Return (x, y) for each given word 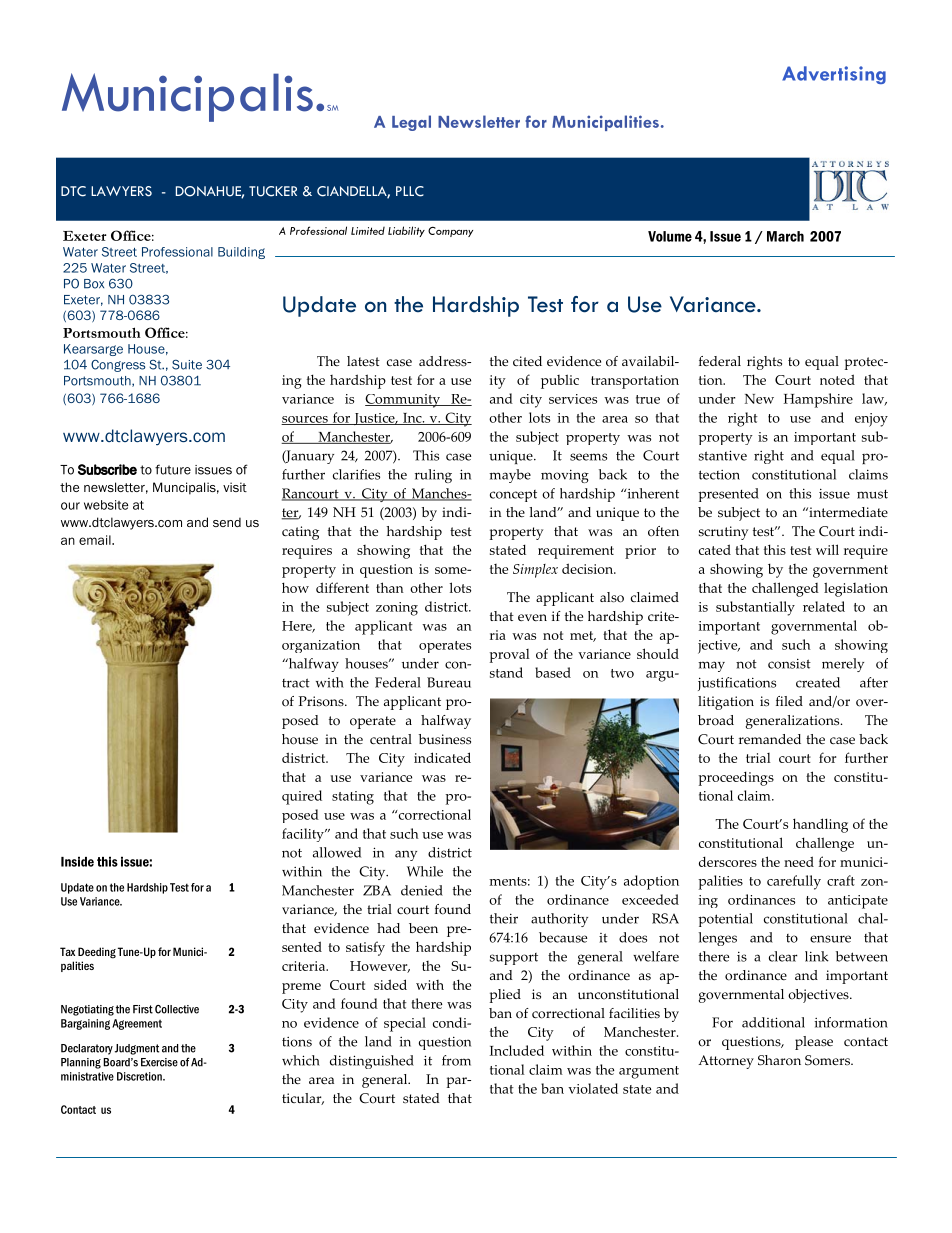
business (445, 739)
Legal (411, 123)
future (173, 469)
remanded (770, 739)
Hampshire (818, 400)
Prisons (322, 701)
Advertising (834, 75)
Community (404, 401)
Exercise (159, 1062)
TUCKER (273, 191)
